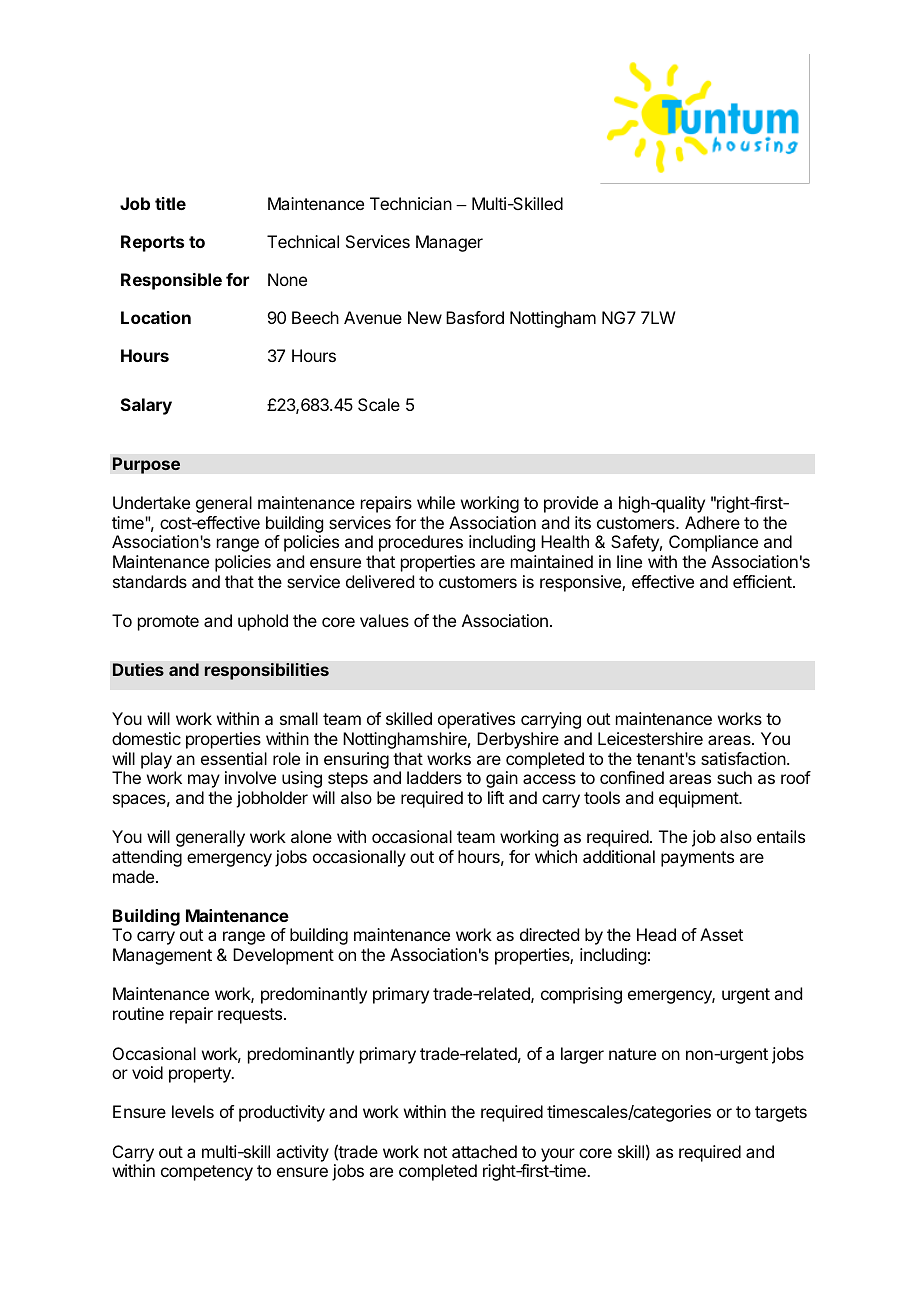 This document has height=1308, width=924. Describe the element at coordinates (204, 781) in the document. I see `may` at that location.
